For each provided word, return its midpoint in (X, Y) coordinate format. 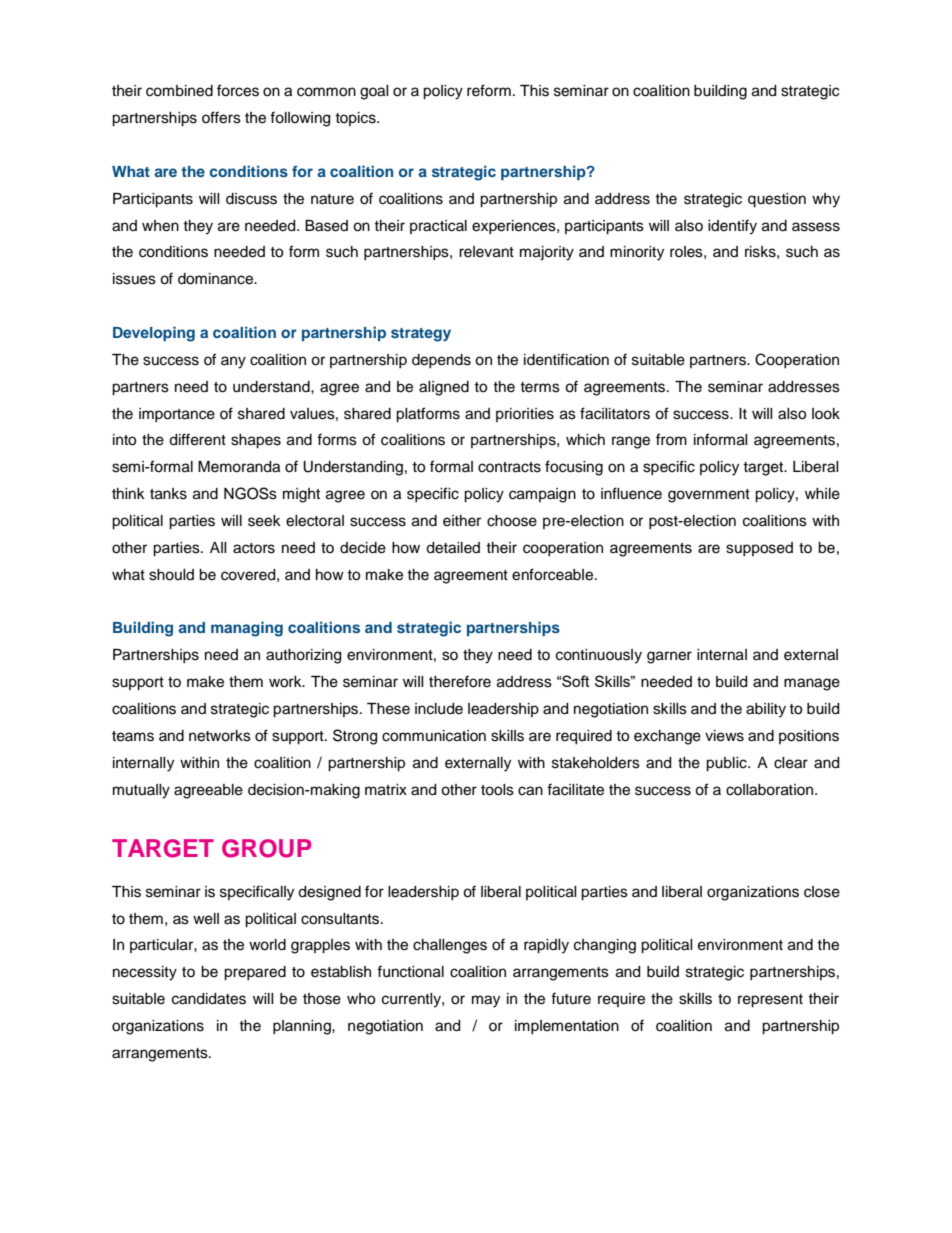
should (171, 575)
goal (374, 92)
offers (221, 117)
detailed (453, 548)
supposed (759, 549)
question (777, 200)
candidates (209, 999)
